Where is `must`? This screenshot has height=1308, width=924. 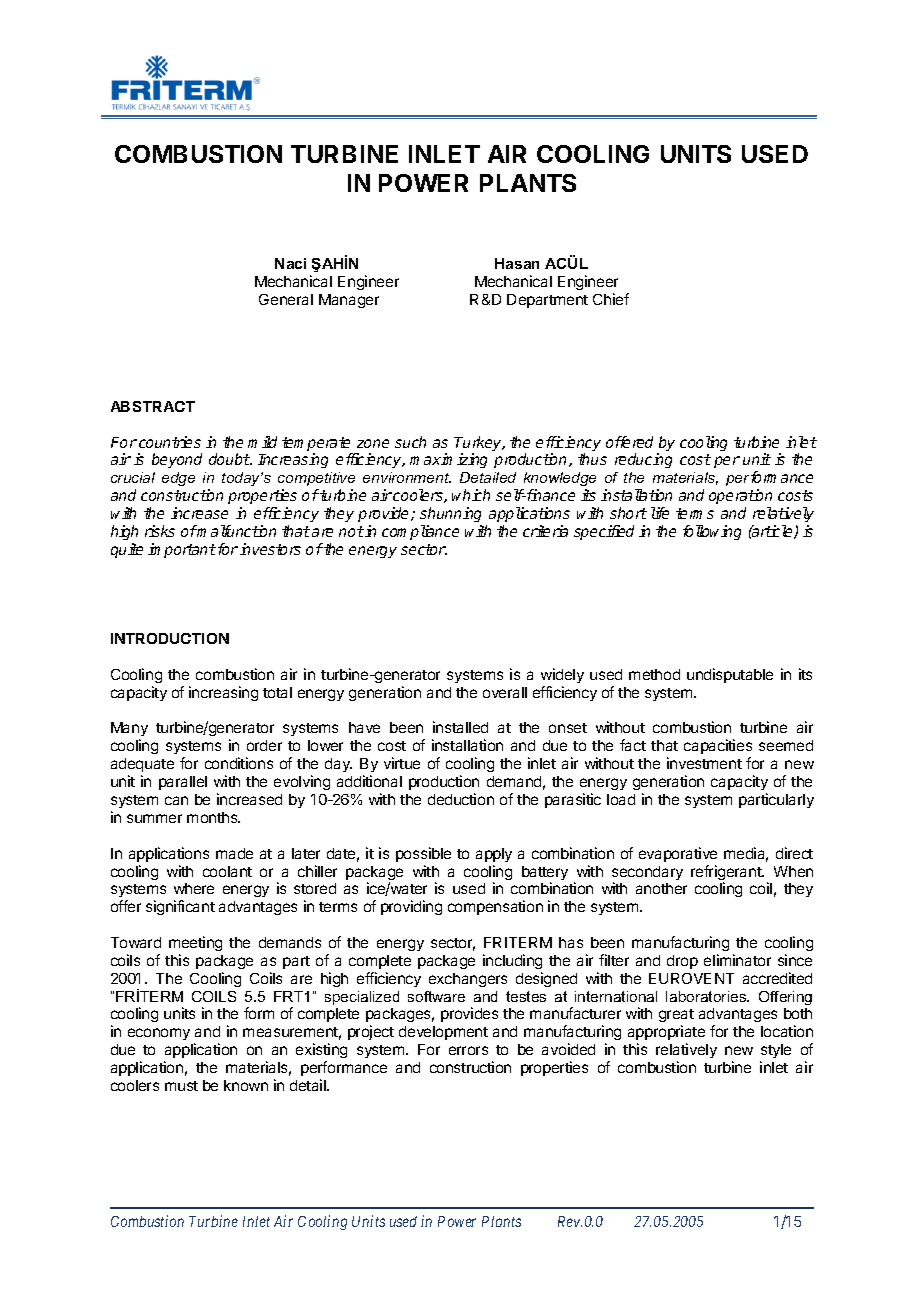
must is located at coordinates (181, 1086).
